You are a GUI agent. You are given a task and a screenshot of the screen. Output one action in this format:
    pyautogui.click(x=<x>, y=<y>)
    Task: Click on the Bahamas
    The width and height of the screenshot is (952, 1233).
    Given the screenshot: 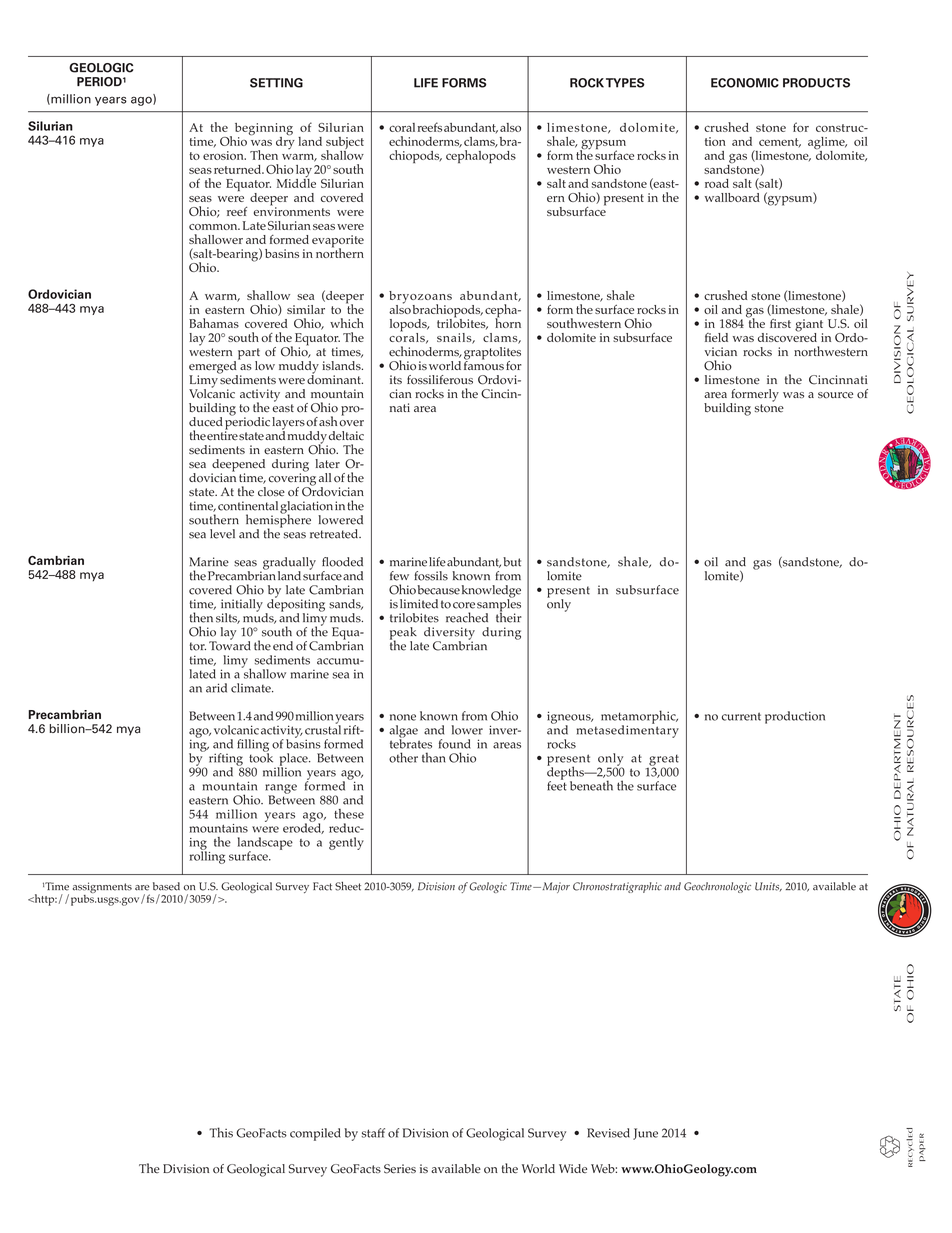 What is the action you would take?
    pyautogui.click(x=214, y=323)
